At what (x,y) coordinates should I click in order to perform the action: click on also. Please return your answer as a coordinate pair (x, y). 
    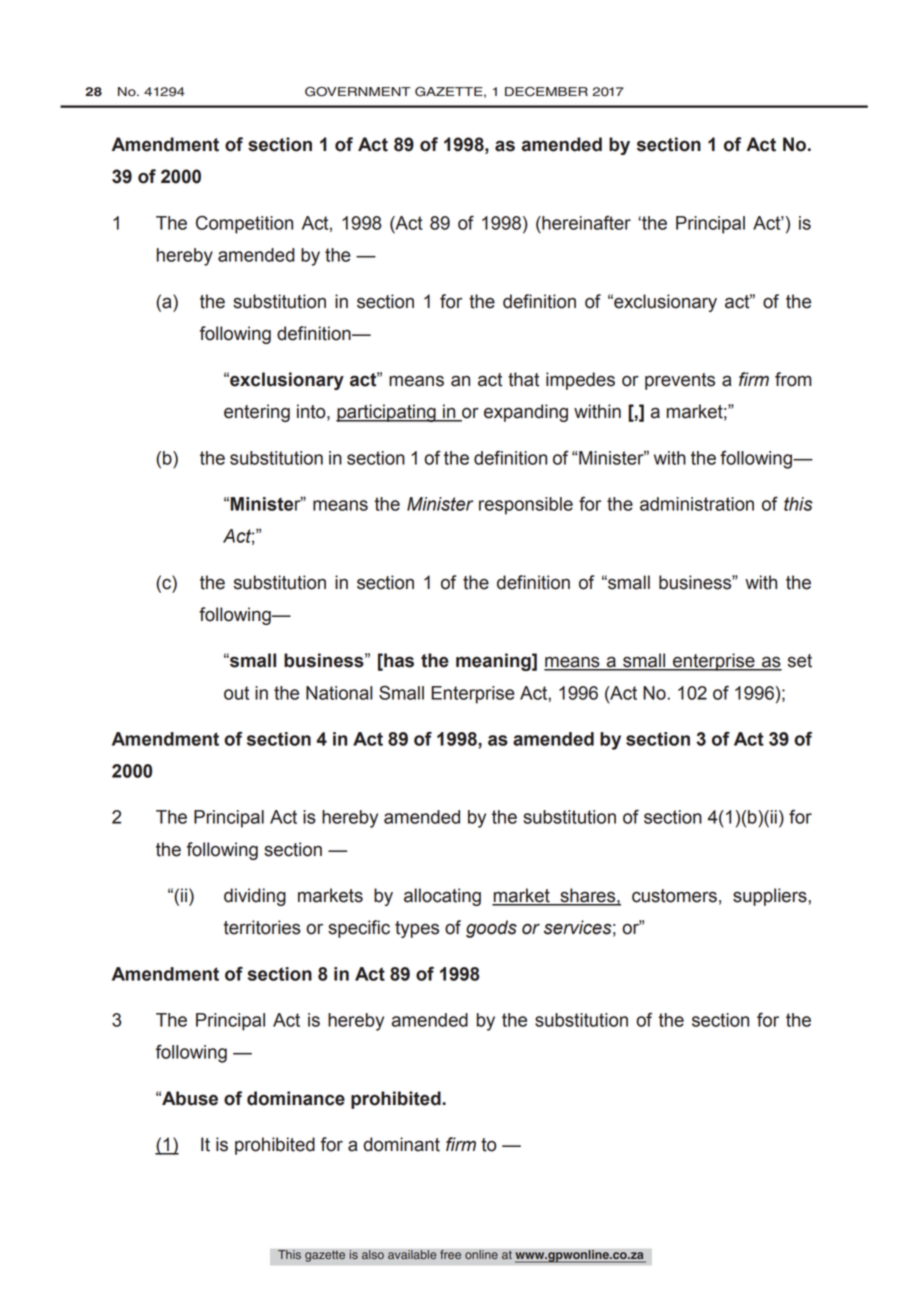
    Looking at the image, I should click on (373, 1255).
